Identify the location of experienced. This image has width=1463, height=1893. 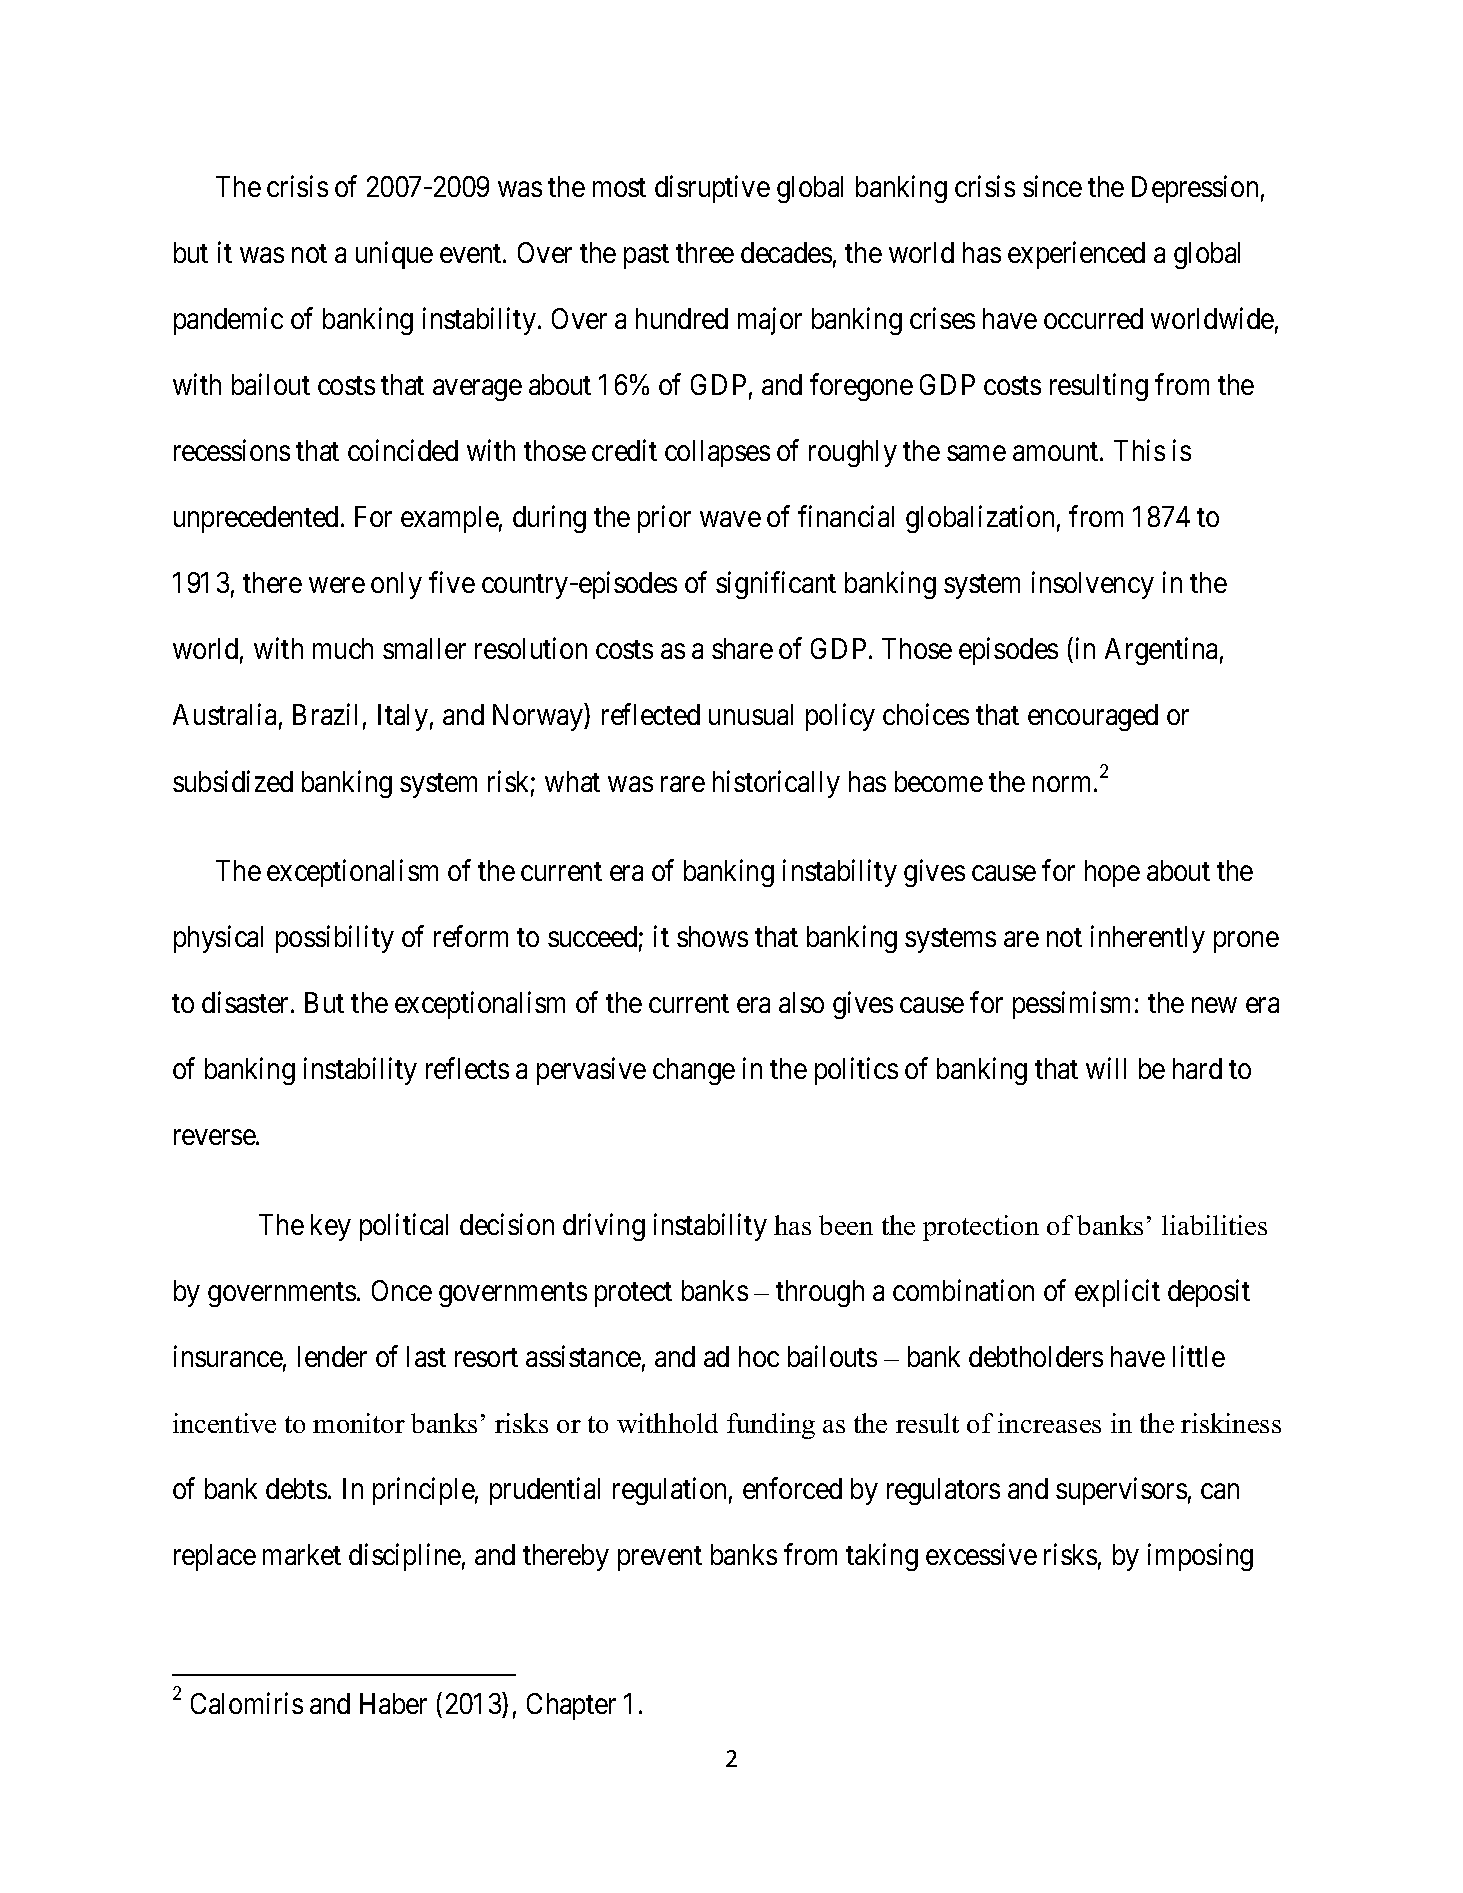
(1076, 255).
